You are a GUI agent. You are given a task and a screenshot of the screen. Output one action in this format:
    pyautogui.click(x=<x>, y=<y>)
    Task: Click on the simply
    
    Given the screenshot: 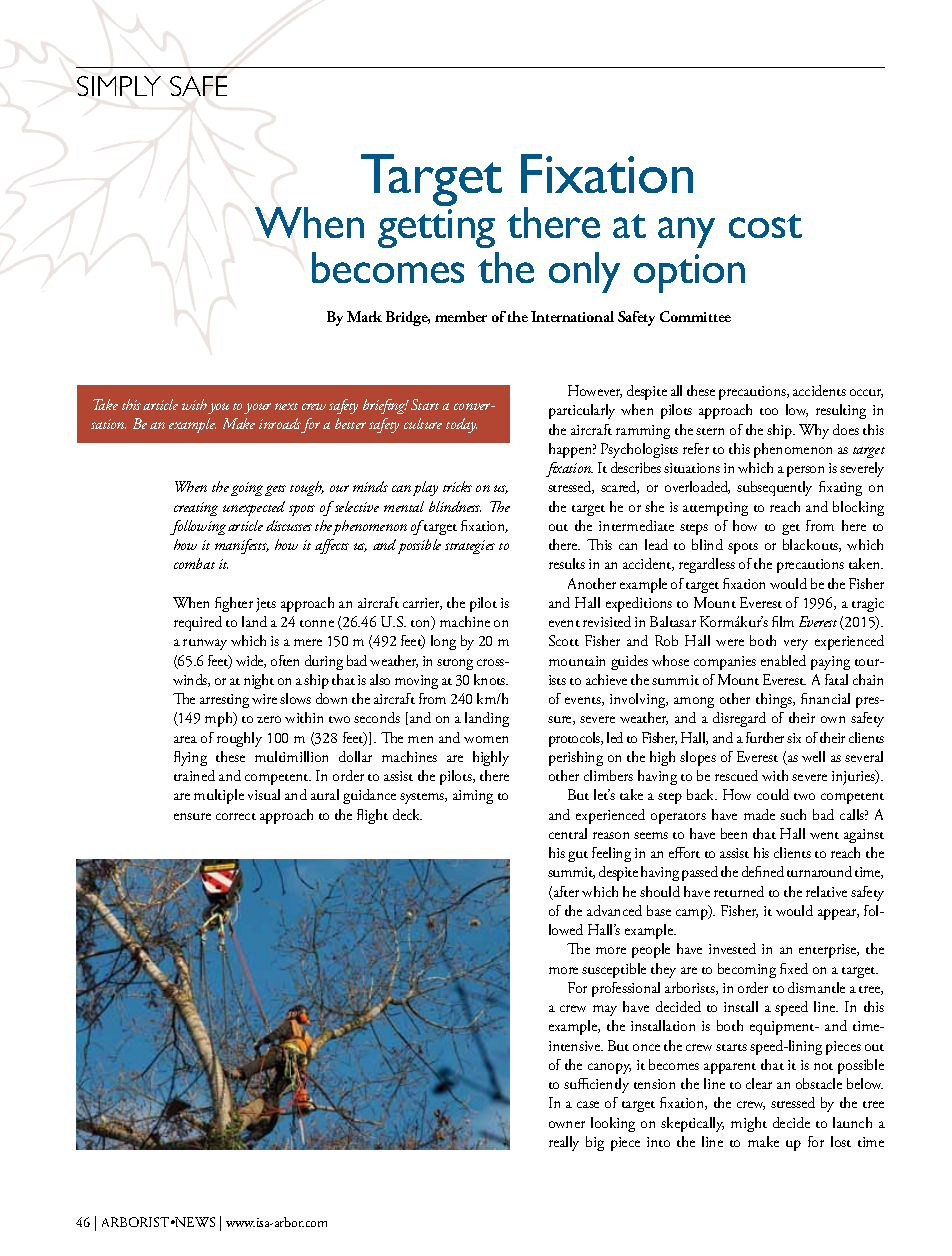 What is the action you would take?
    pyautogui.click(x=119, y=86)
